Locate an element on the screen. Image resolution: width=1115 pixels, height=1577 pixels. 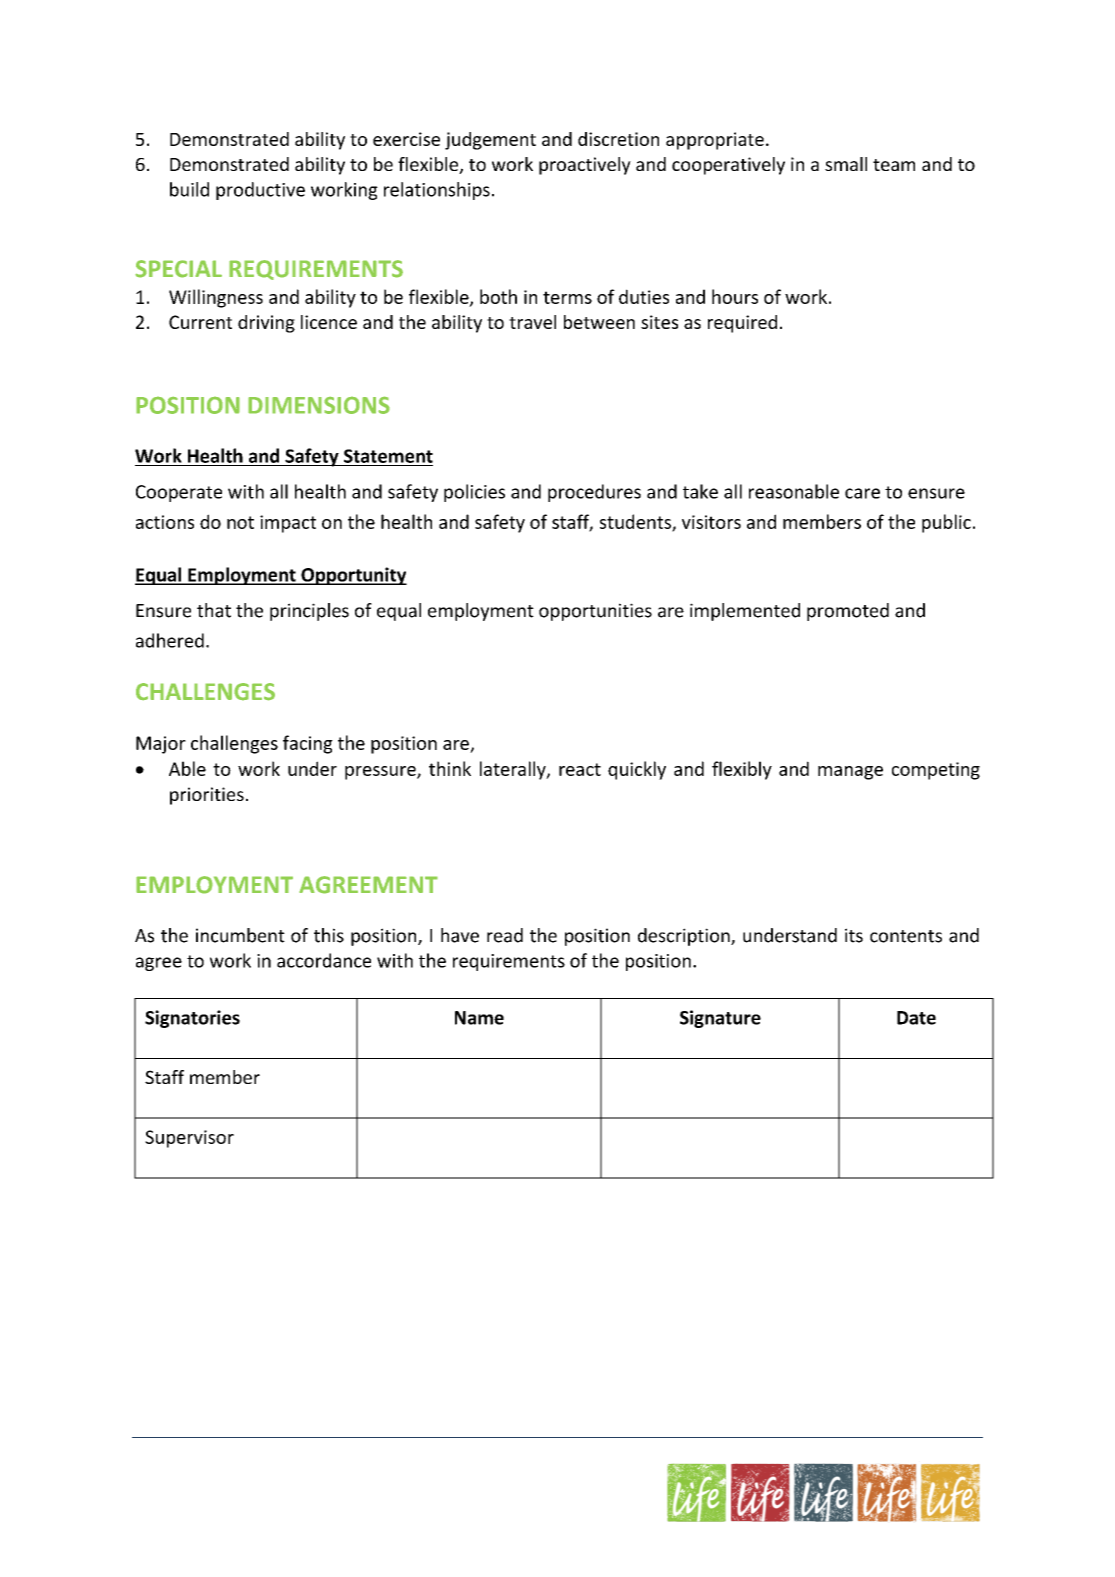
promoted is located at coordinates (848, 612).
